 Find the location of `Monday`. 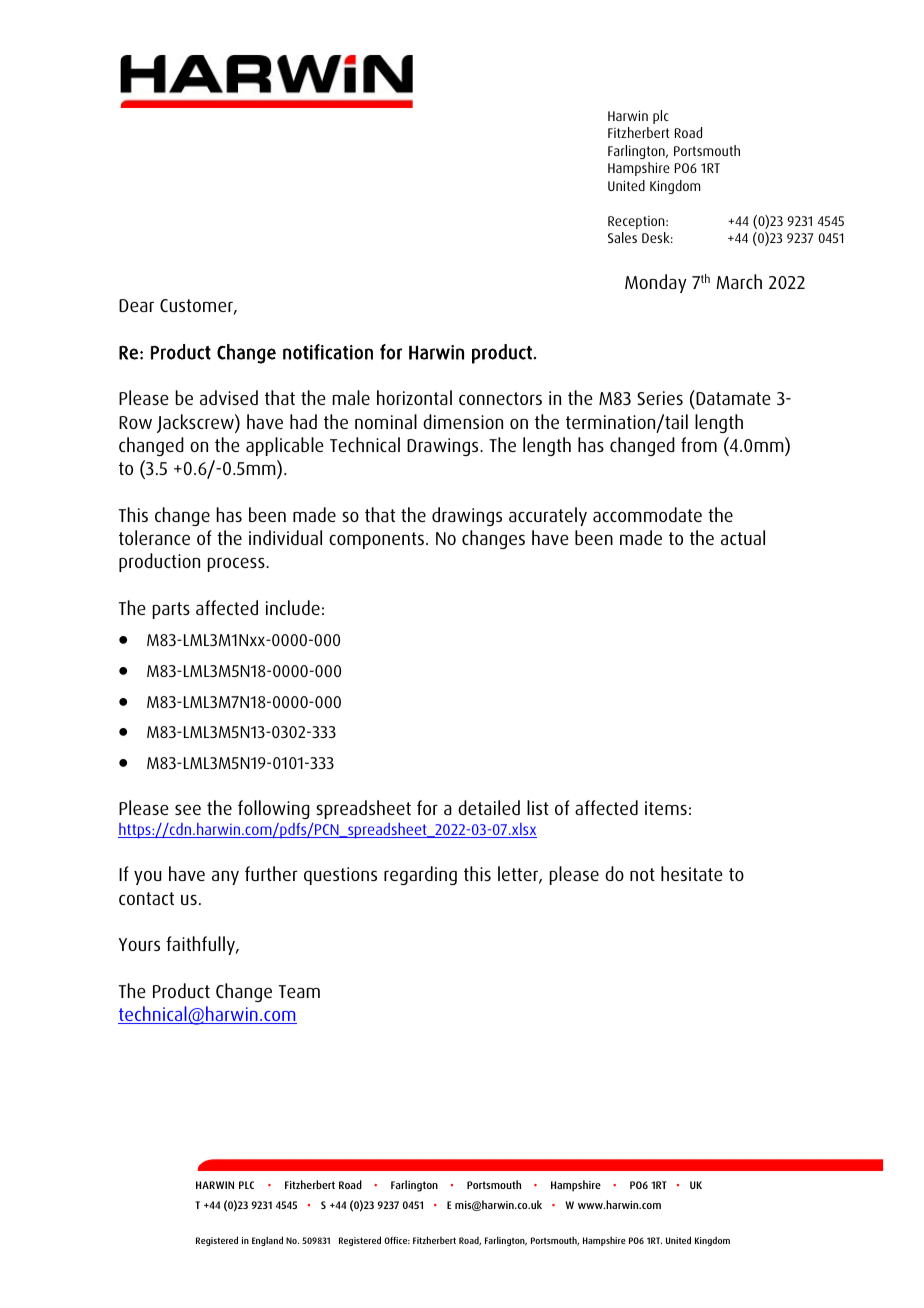

Monday is located at coordinates (656, 283).
